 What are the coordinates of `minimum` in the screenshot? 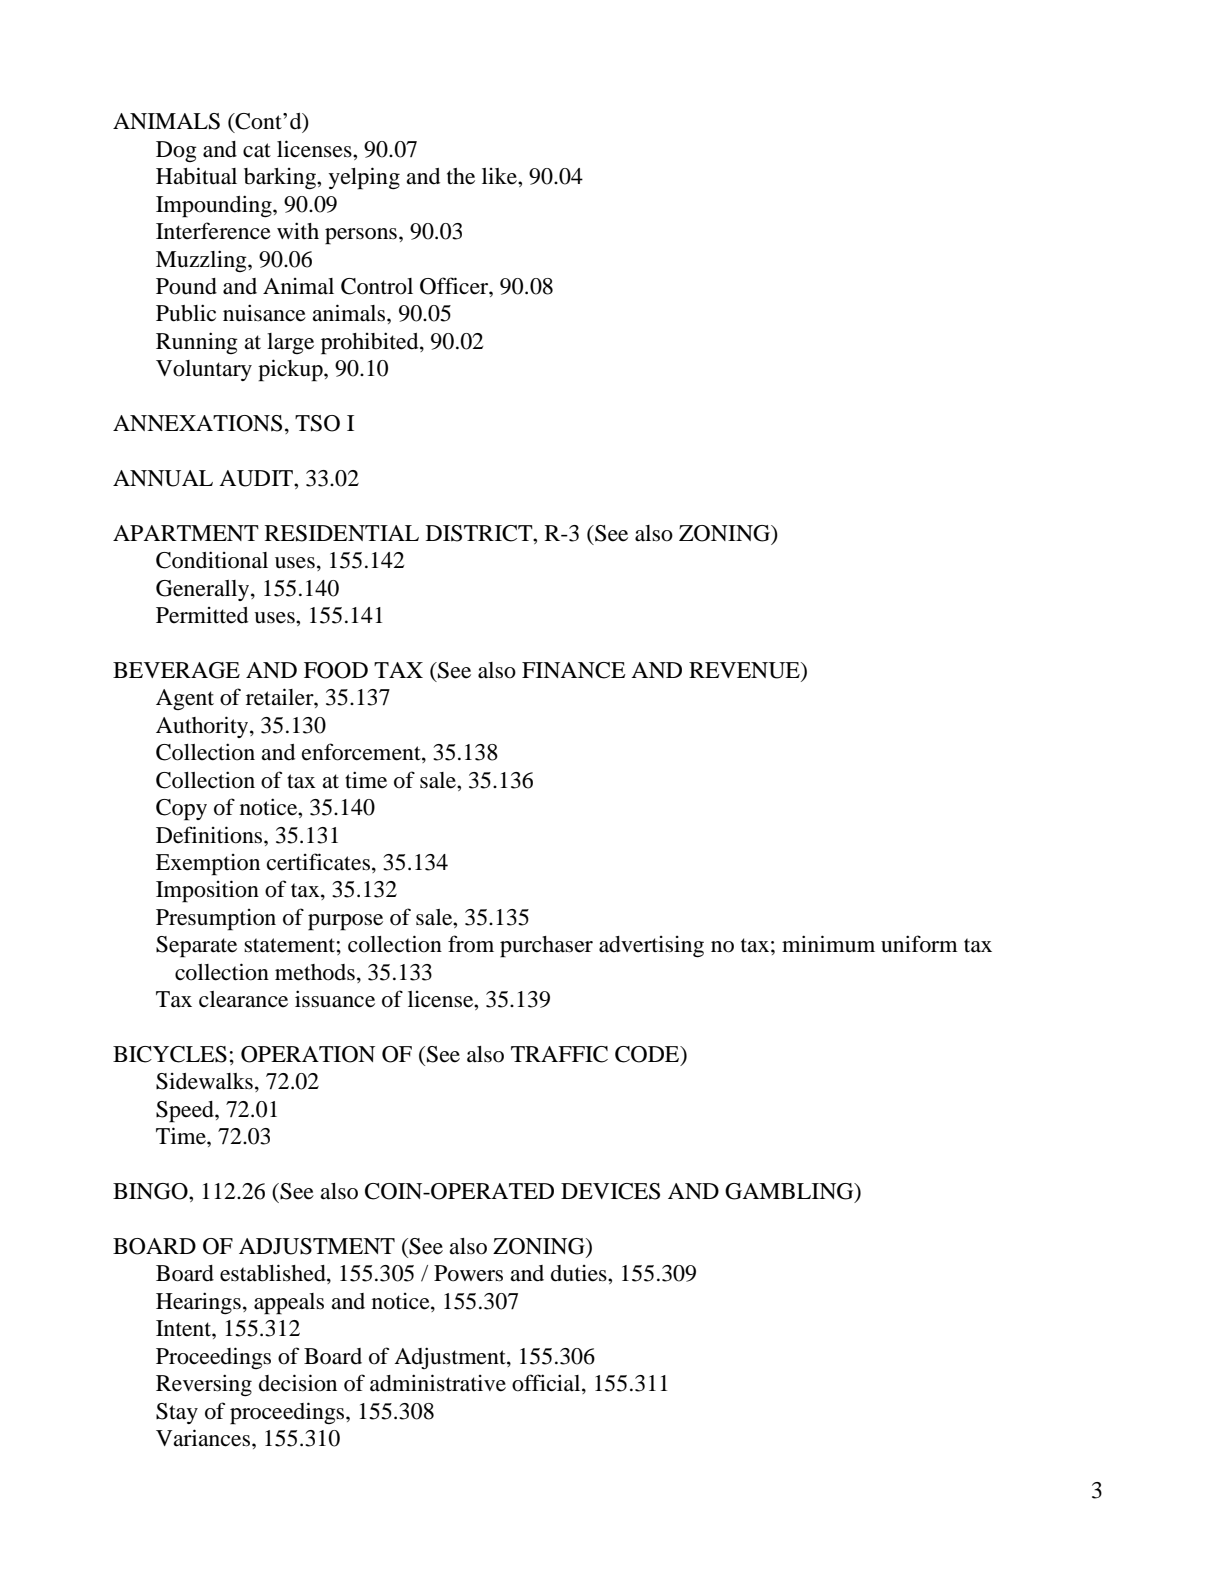 It's located at (828, 944).
